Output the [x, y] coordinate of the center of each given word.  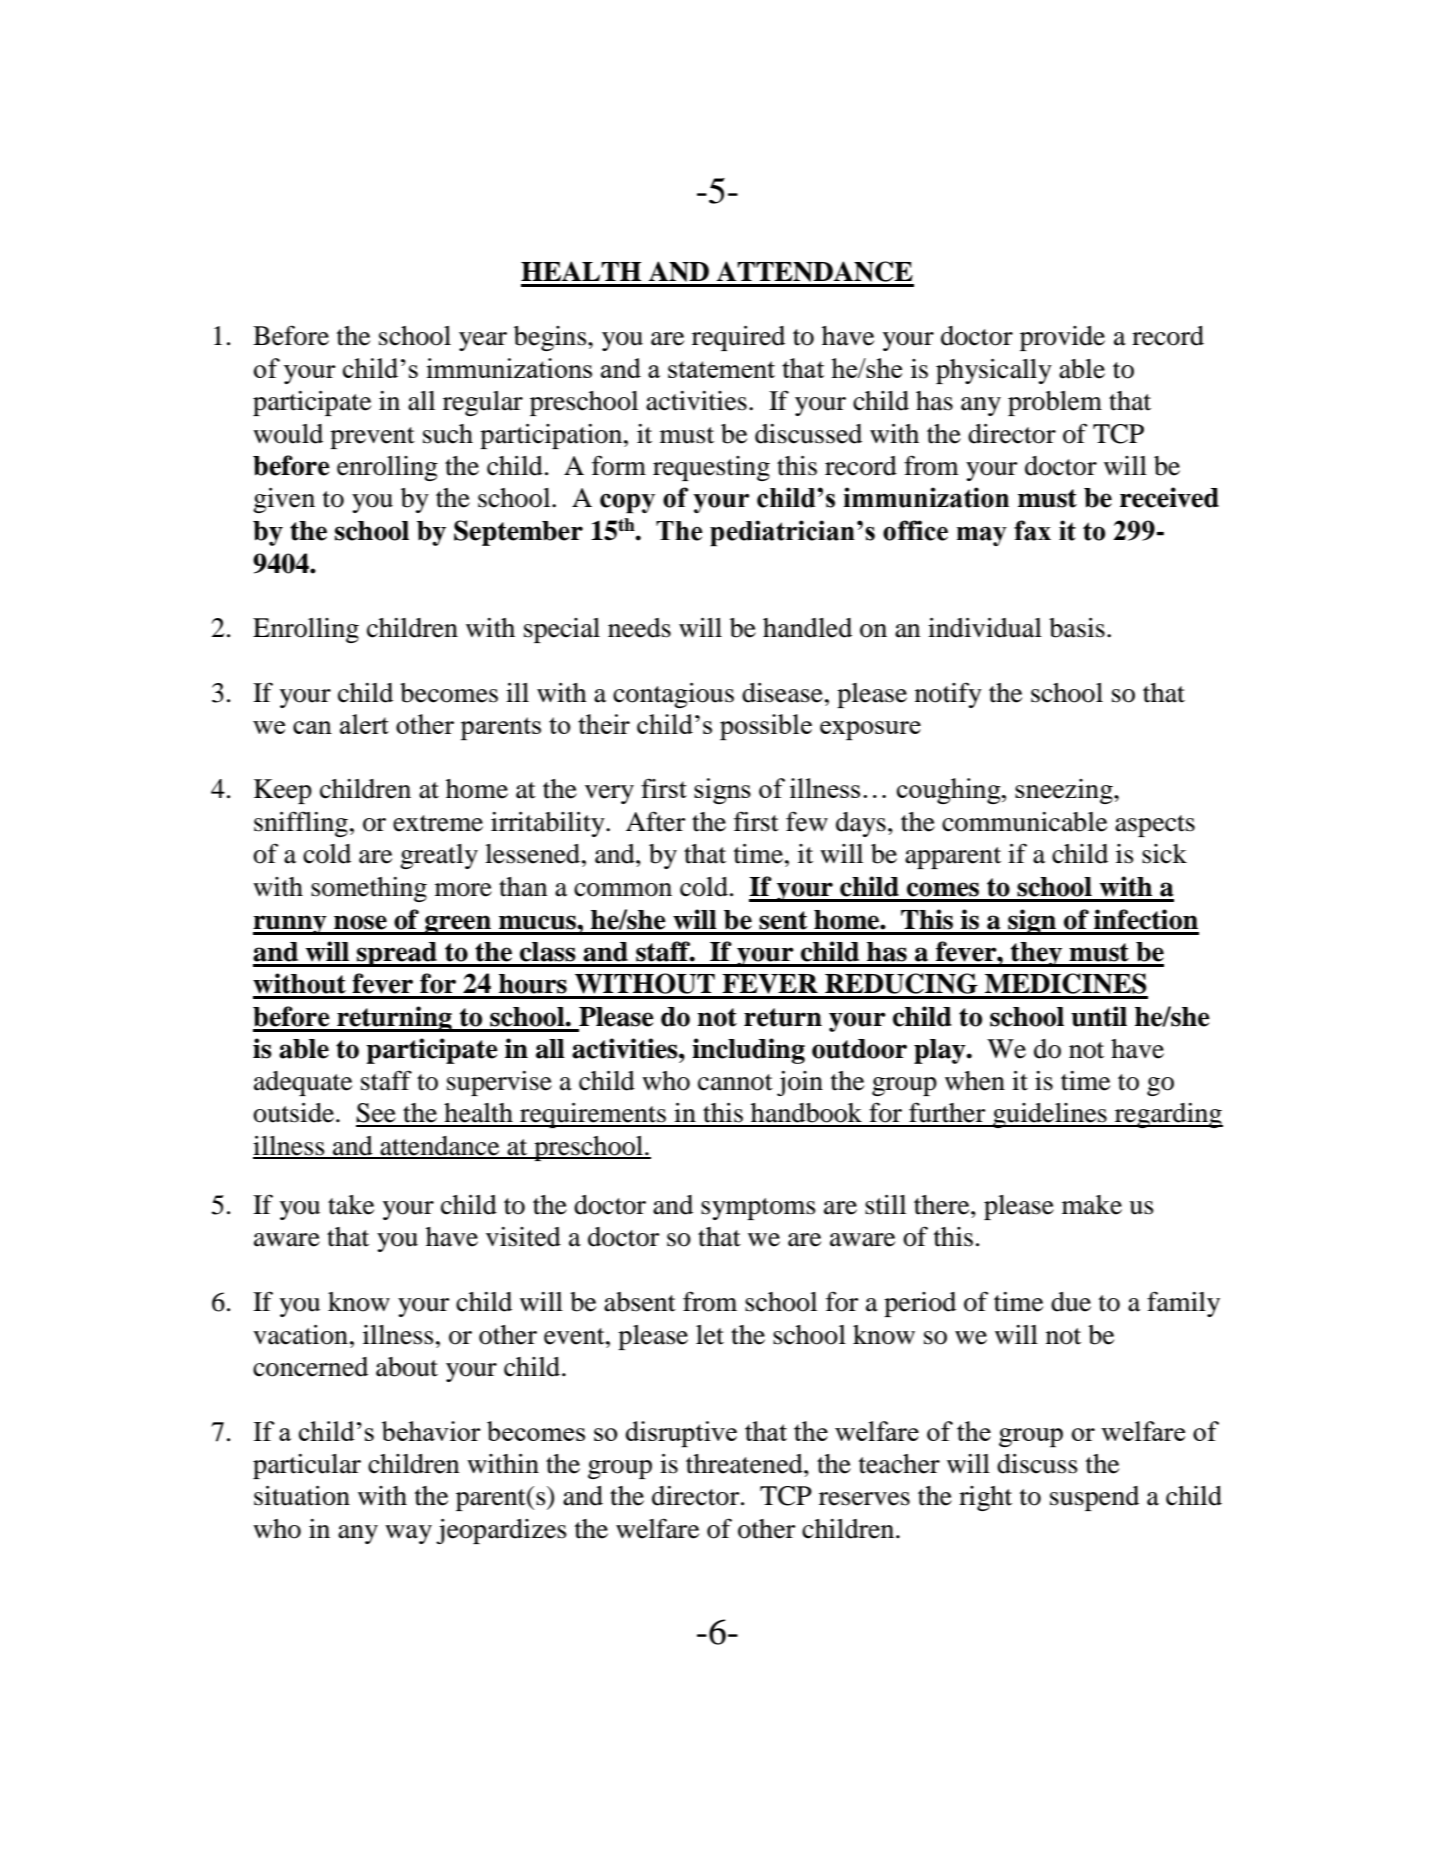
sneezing [1065, 791]
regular [483, 403]
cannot [735, 1082]
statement [721, 369]
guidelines [1050, 1115]
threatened [745, 1464]
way [408, 1534]
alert [364, 724]
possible [766, 727]
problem [1055, 403]
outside [295, 1113]
